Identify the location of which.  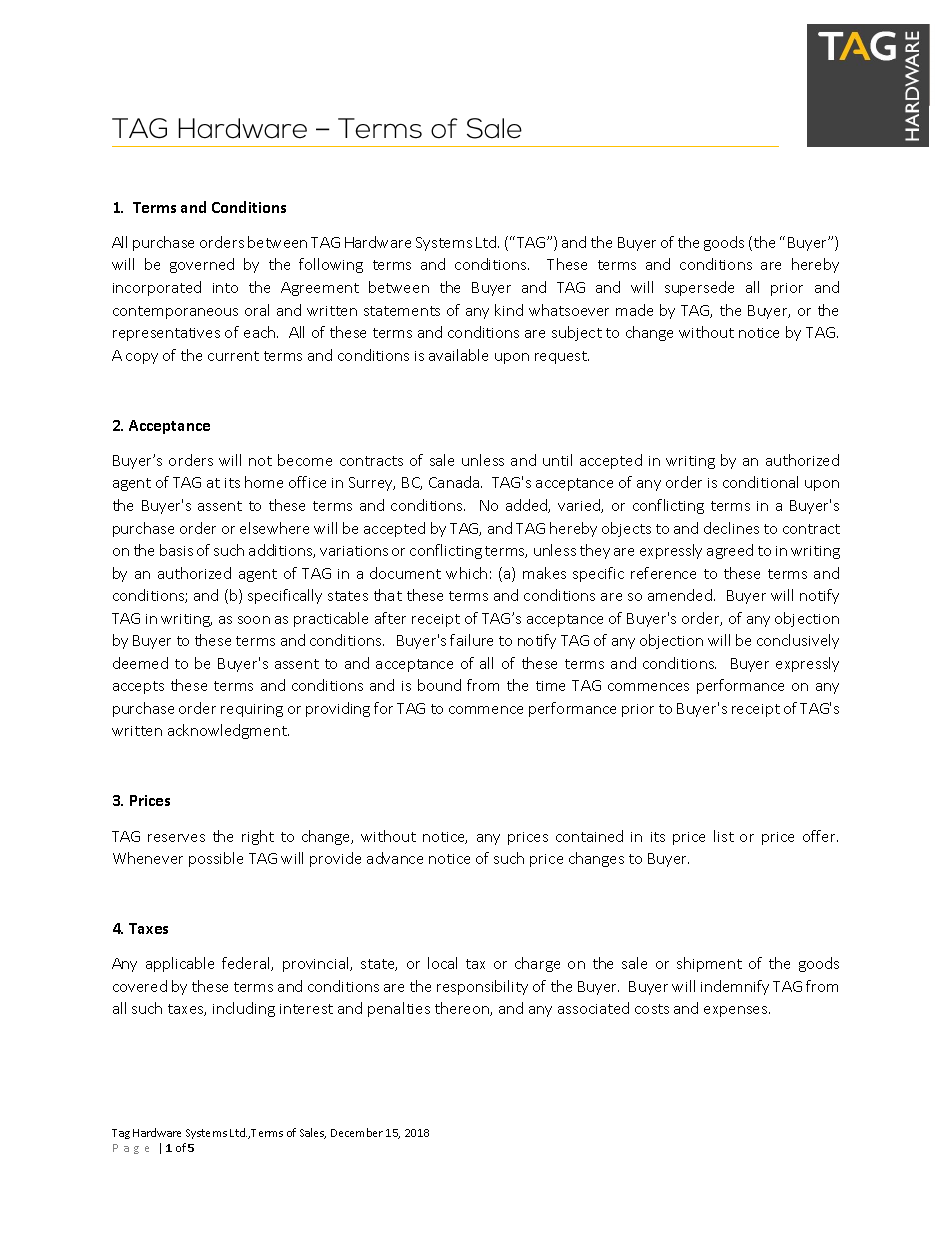
(466, 573).
